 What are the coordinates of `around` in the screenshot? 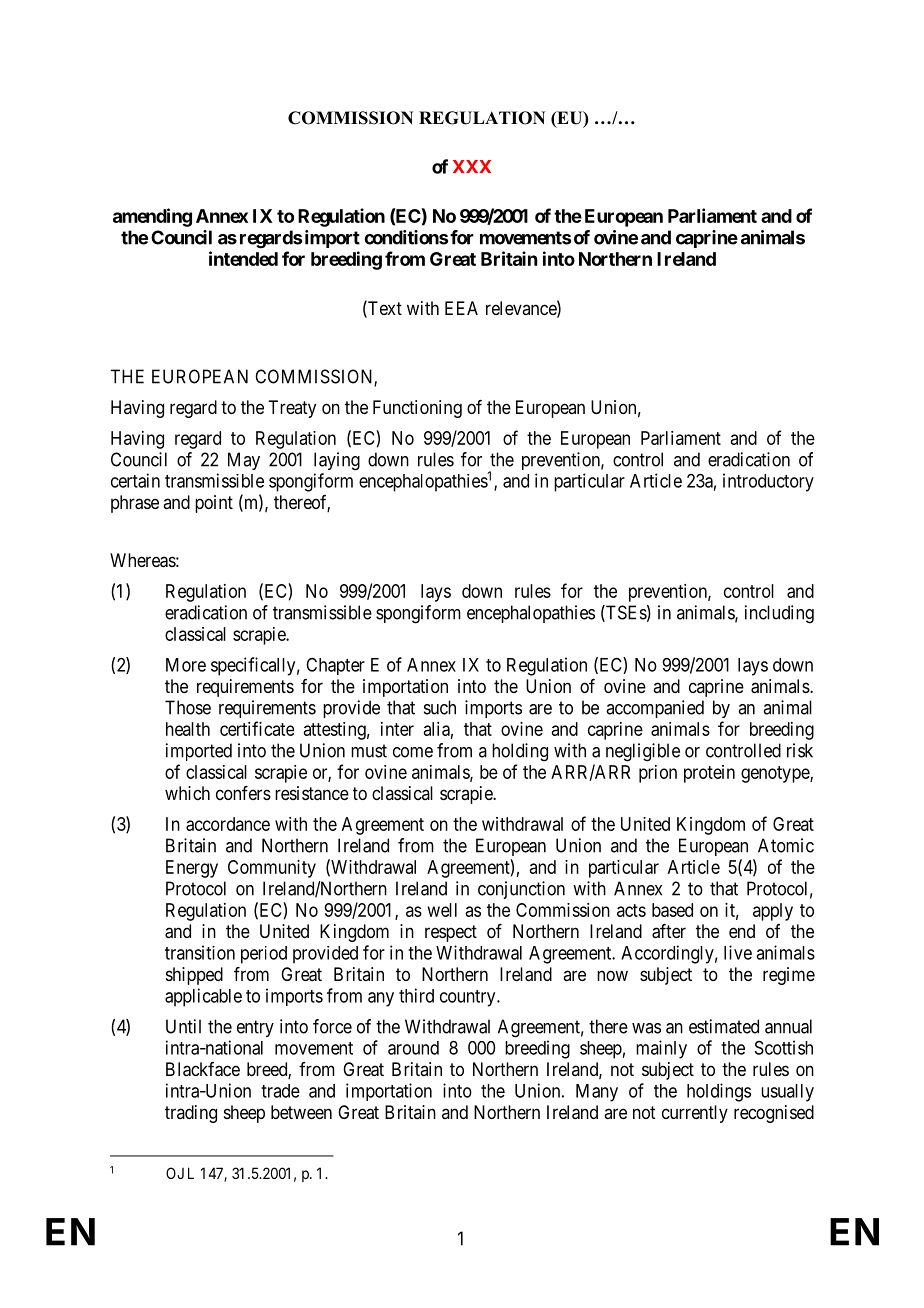 It's located at (413, 1048).
